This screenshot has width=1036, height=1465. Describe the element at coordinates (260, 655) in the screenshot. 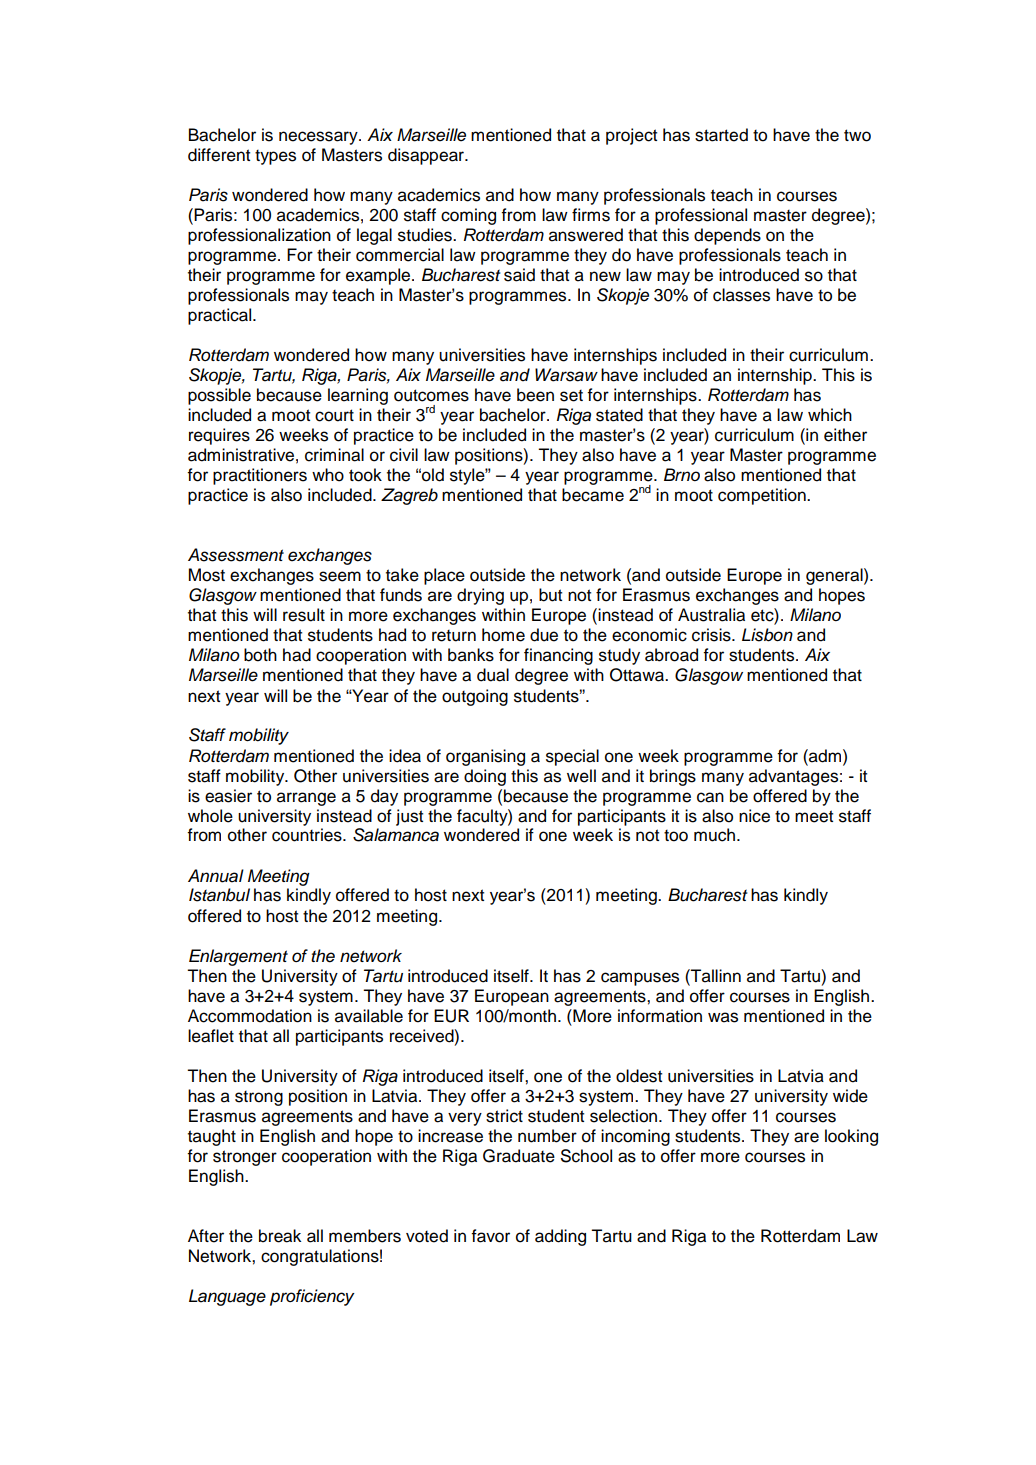

I see `both` at that location.
